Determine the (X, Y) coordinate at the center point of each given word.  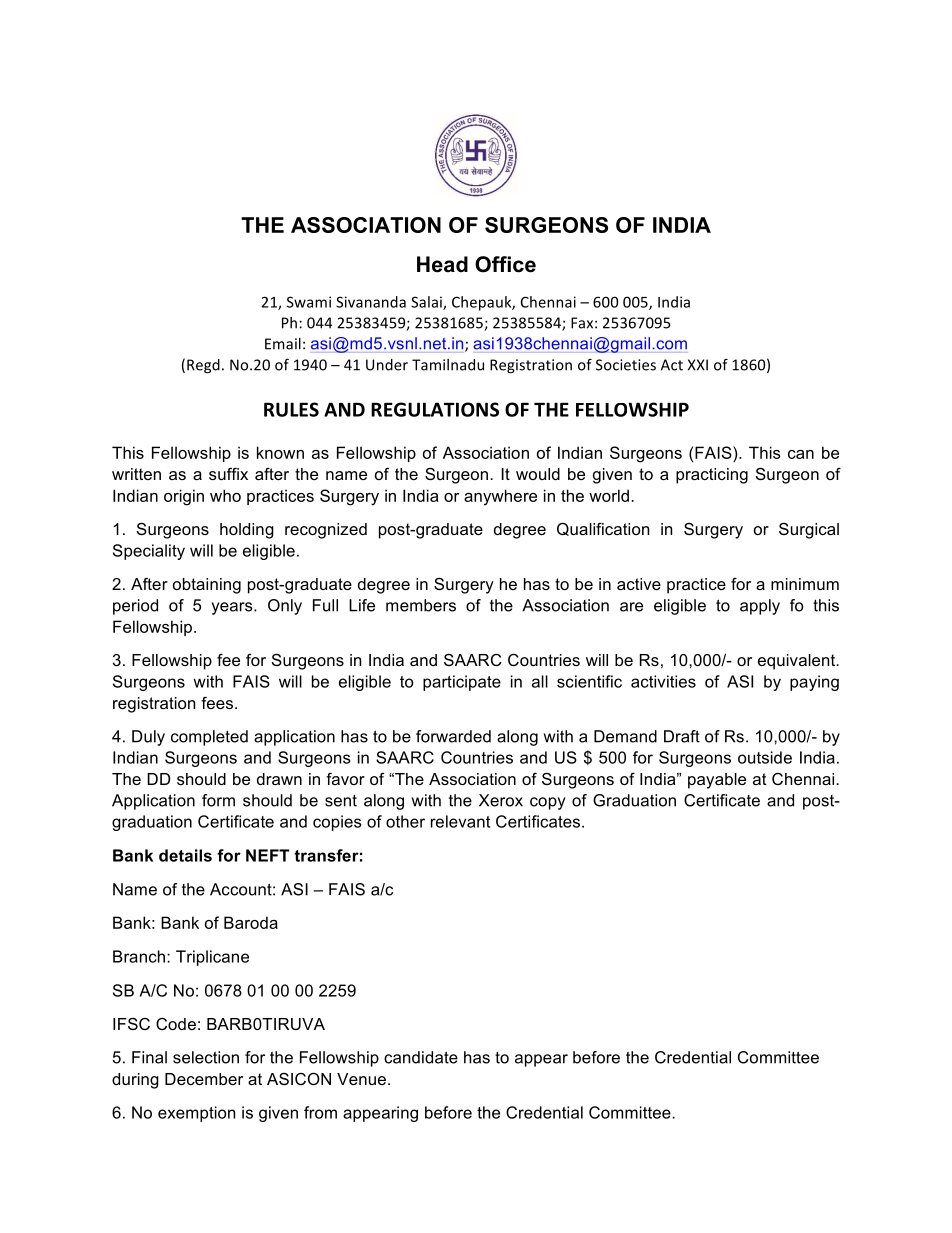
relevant (460, 821)
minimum (805, 584)
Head (442, 264)
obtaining (207, 586)
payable (717, 781)
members (421, 605)
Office (505, 264)
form (218, 800)
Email (283, 344)
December (204, 1079)
